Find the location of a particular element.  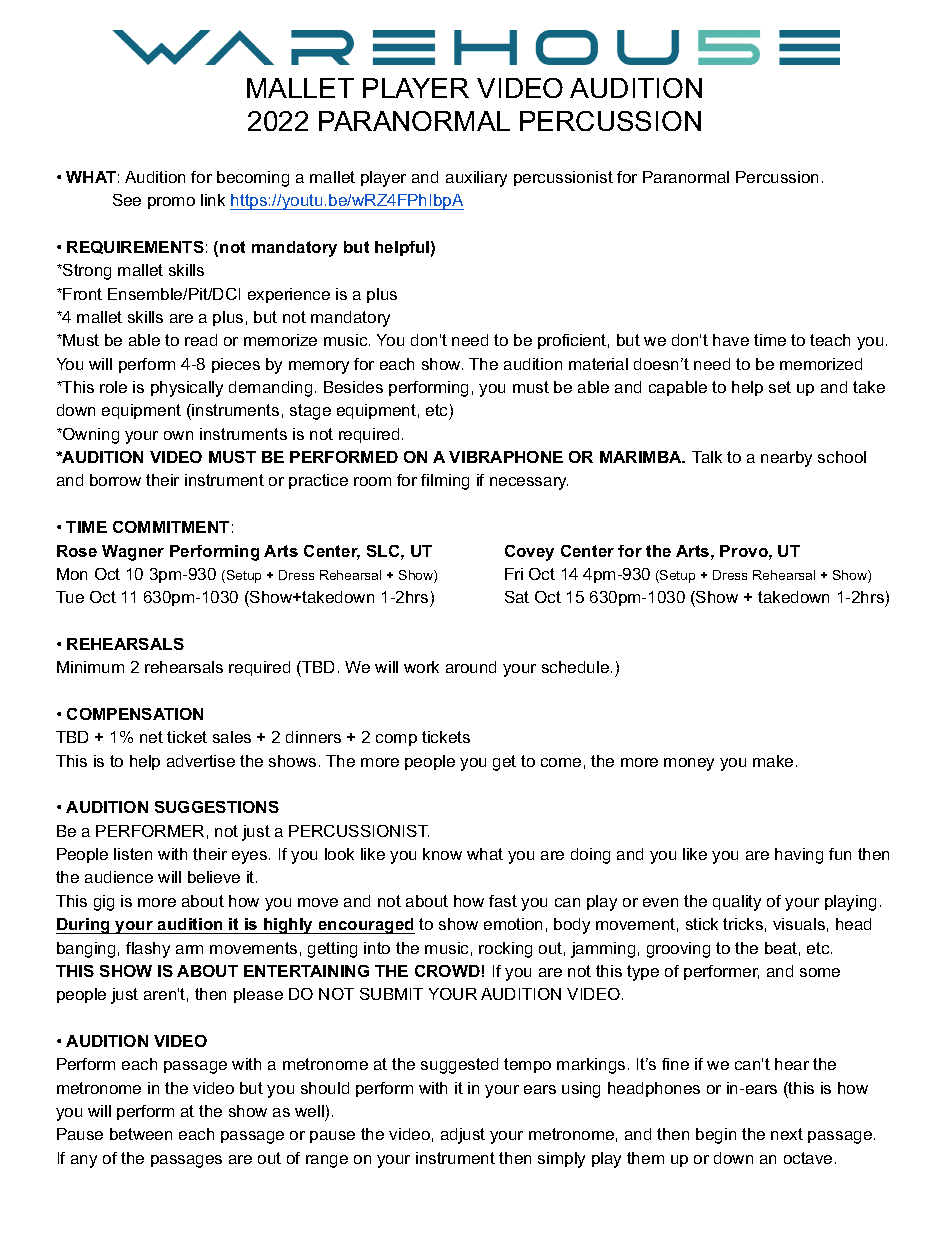

make is located at coordinates (773, 761).
